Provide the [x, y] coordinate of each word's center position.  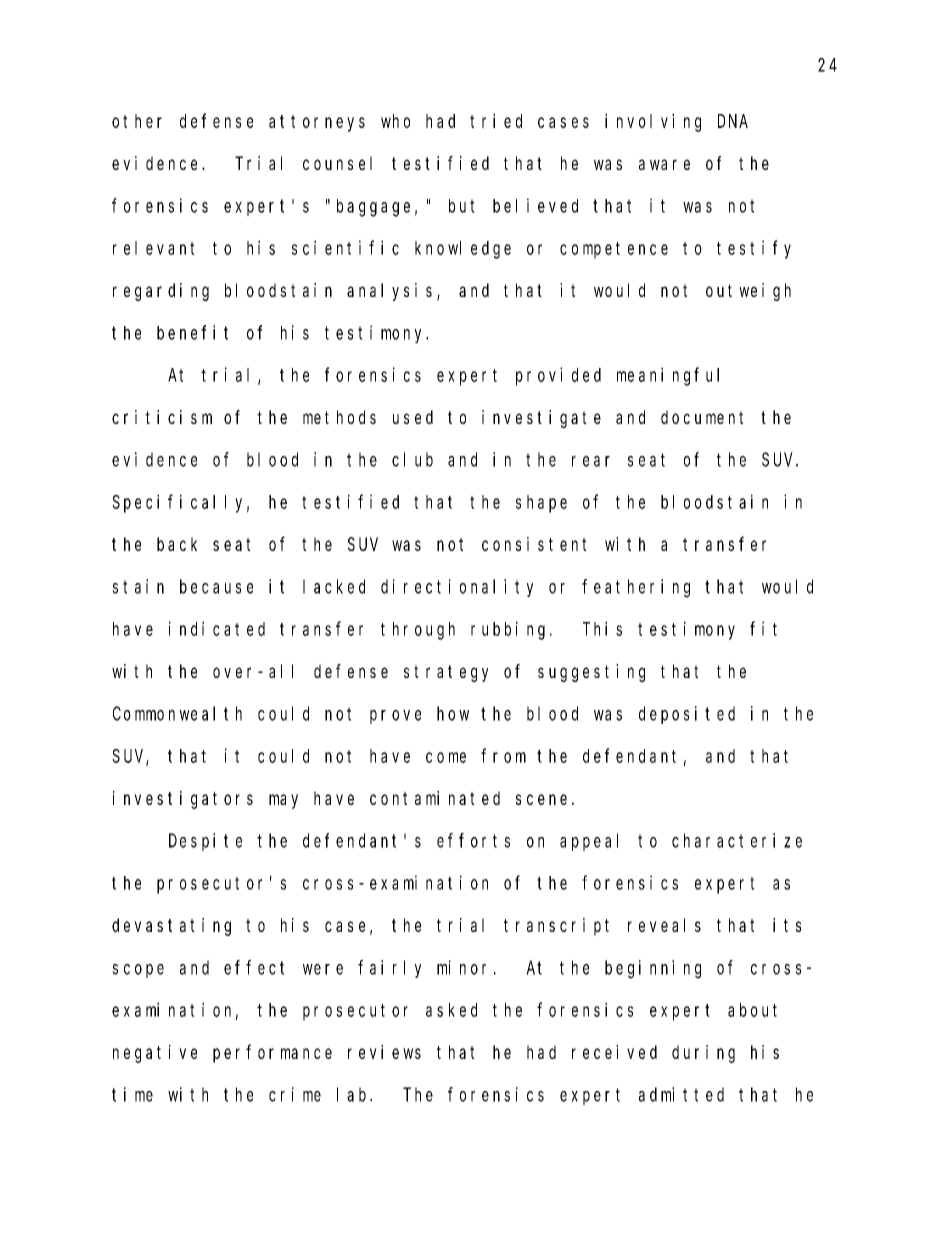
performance [272, 1054]
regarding [161, 292]
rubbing [508, 630]
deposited [687, 715]
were [323, 969]
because [216, 586]
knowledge [463, 250]
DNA [733, 121]
